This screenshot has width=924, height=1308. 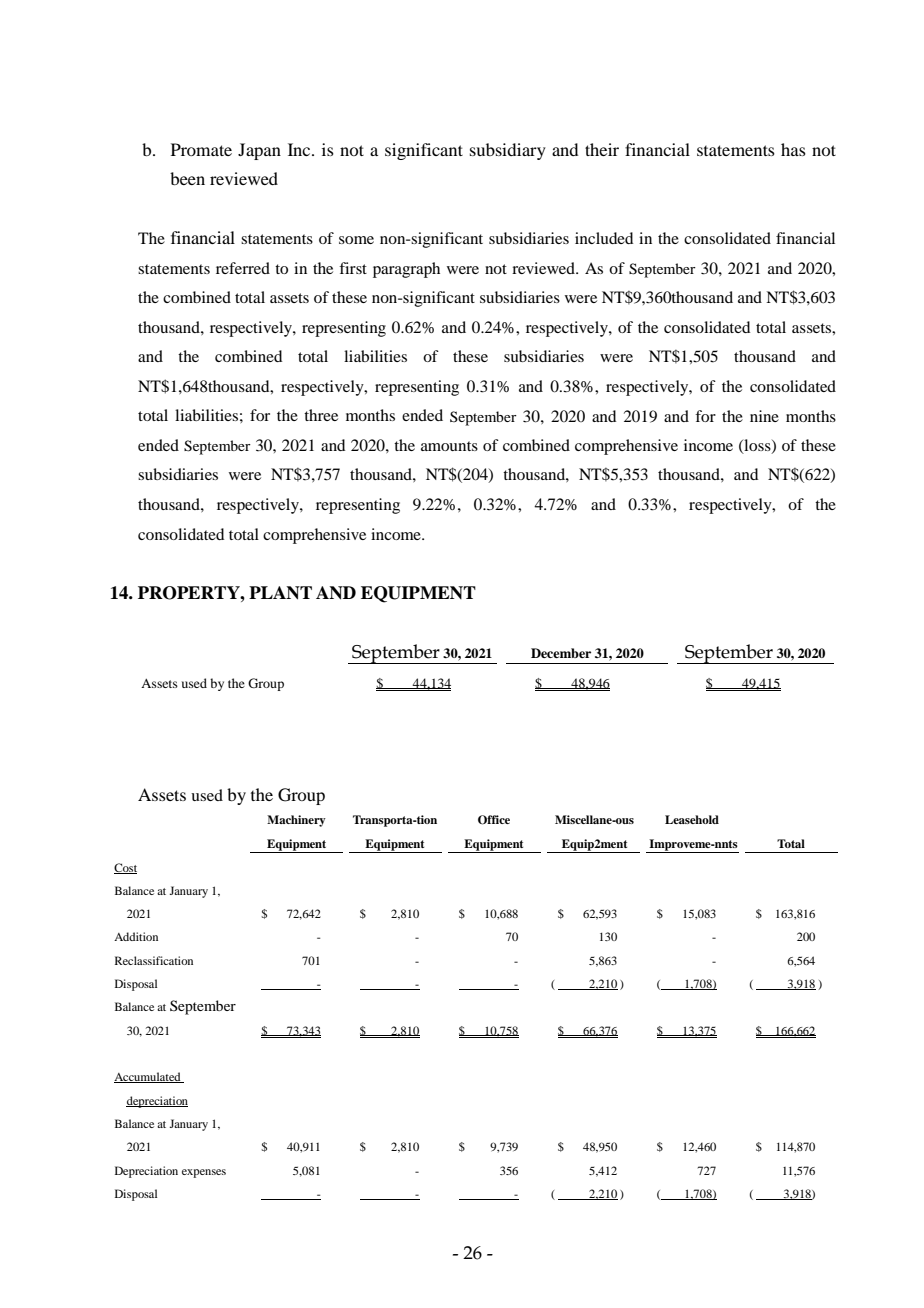 I want to click on been, so click(x=187, y=178).
